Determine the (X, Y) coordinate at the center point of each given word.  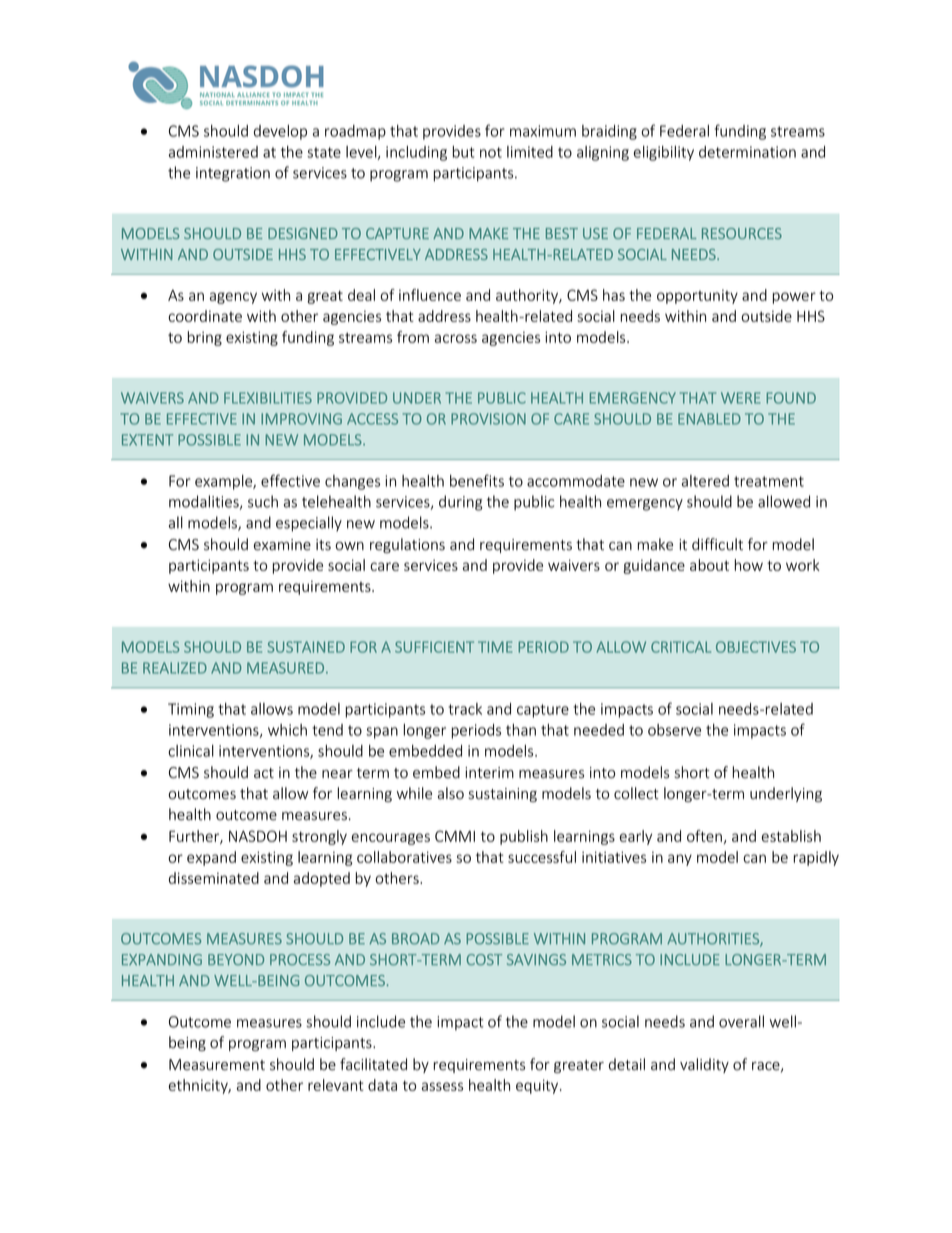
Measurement (217, 1065)
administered (213, 152)
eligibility (664, 153)
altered (705, 481)
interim (489, 773)
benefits (477, 480)
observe (674, 730)
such (263, 501)
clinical (191, 751)
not (491, 152)
